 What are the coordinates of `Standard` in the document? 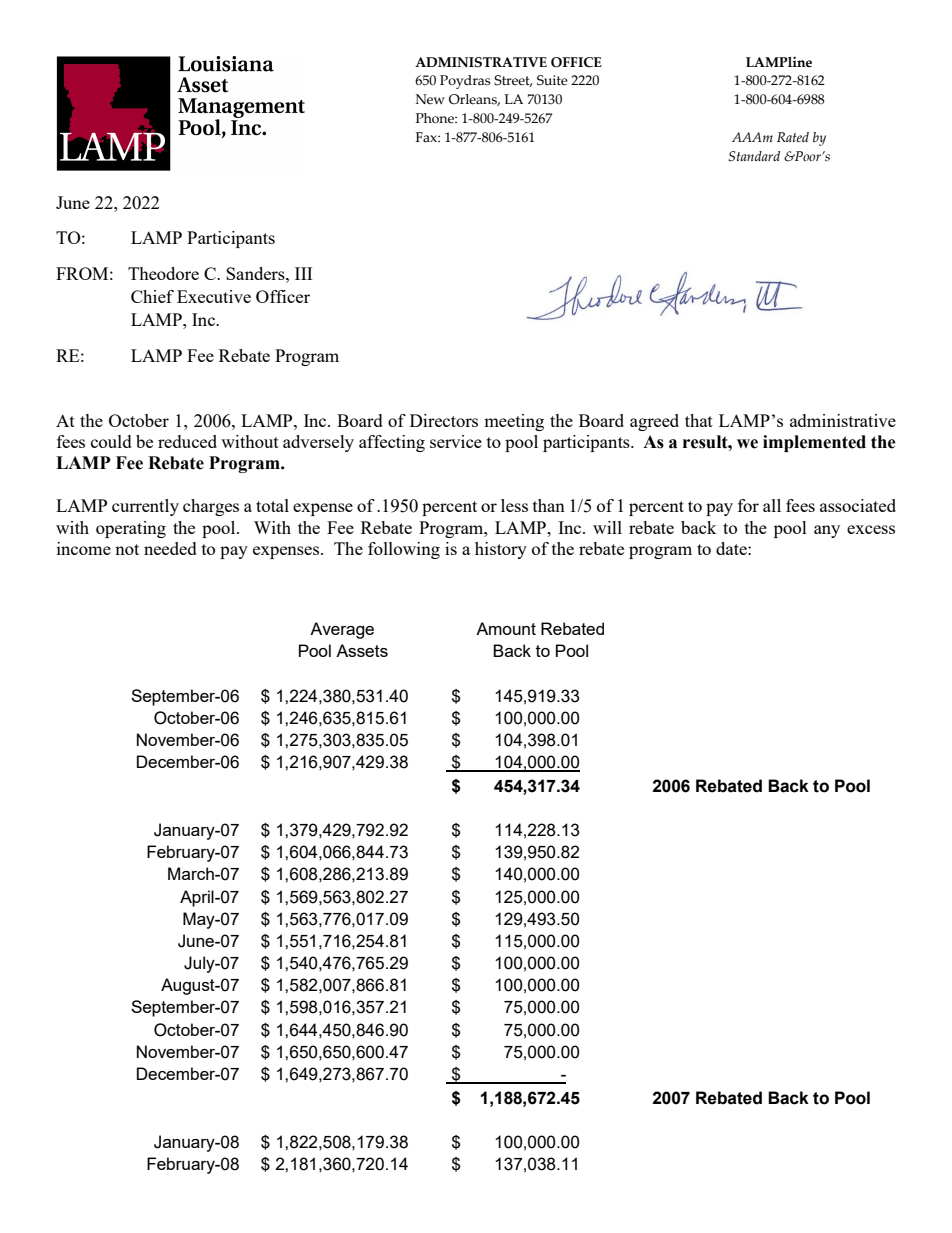 It's located at (754, 156).
